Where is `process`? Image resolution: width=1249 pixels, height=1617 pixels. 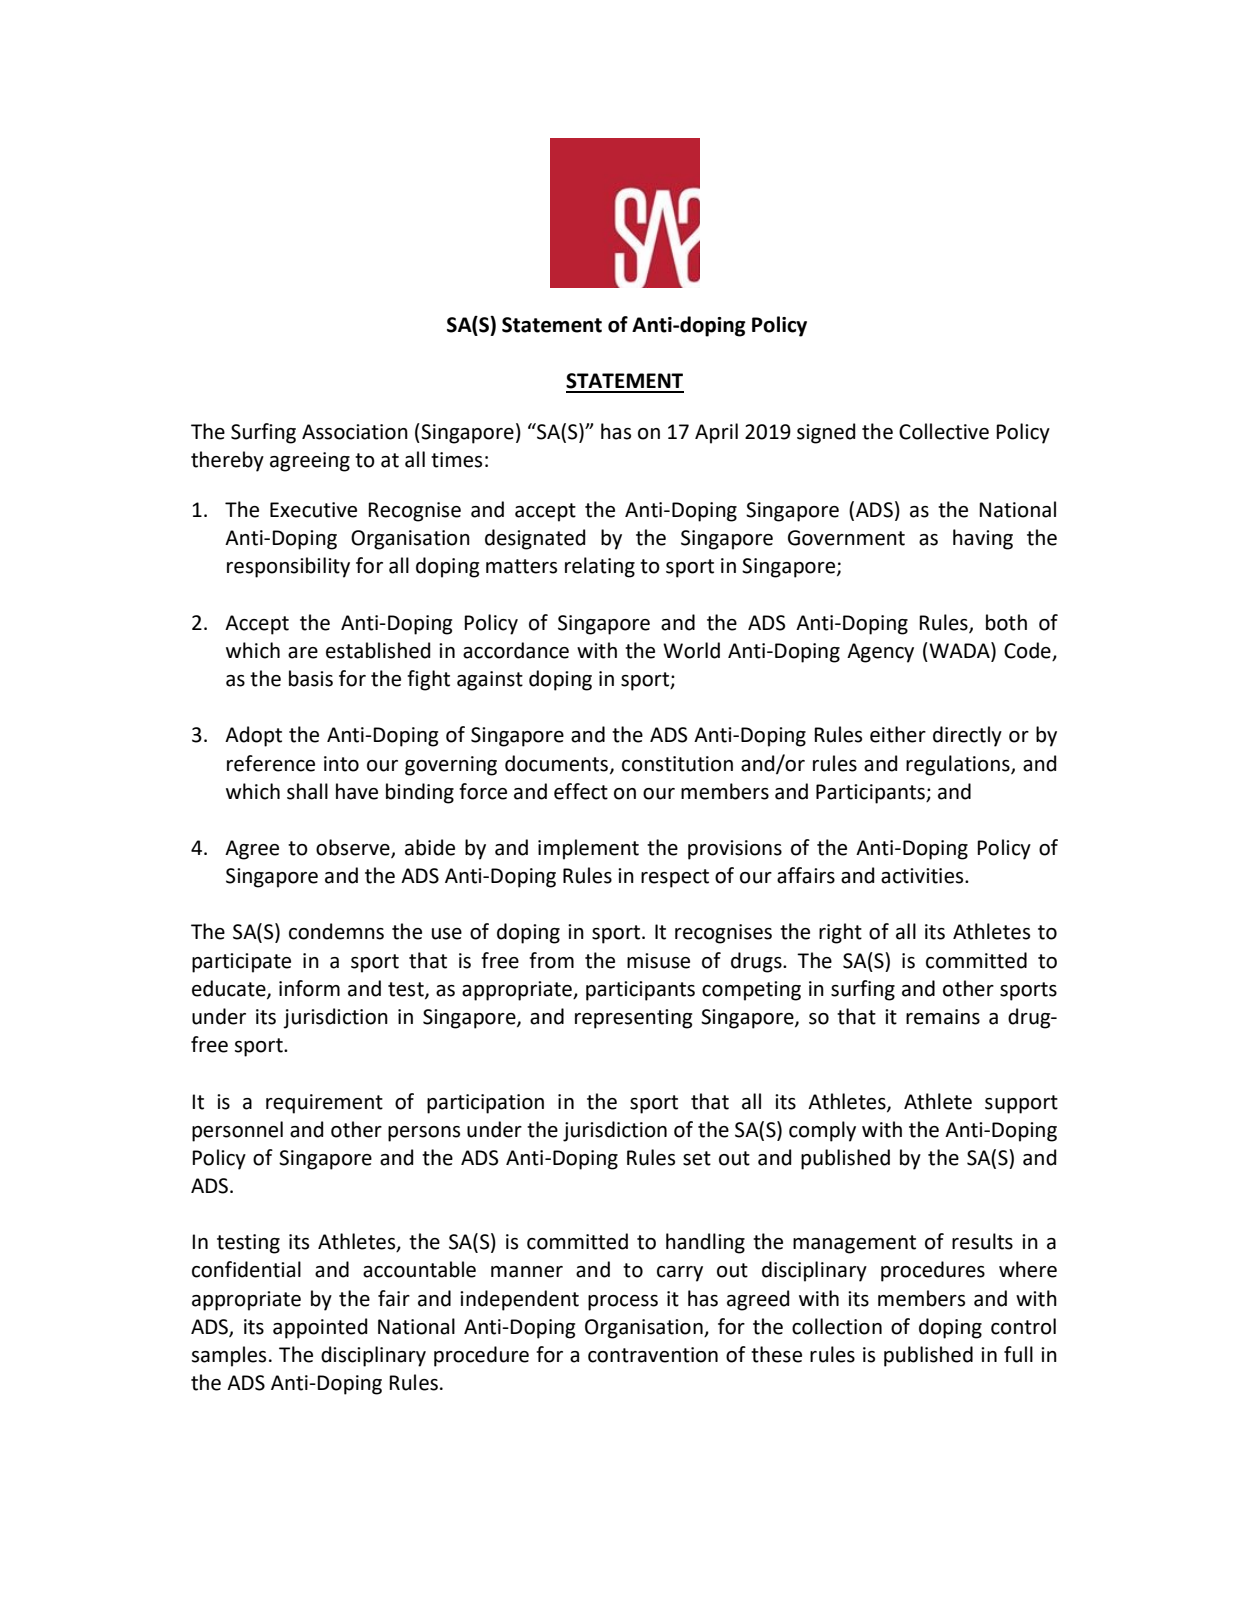 process is located at coordinates (623, 1303).
